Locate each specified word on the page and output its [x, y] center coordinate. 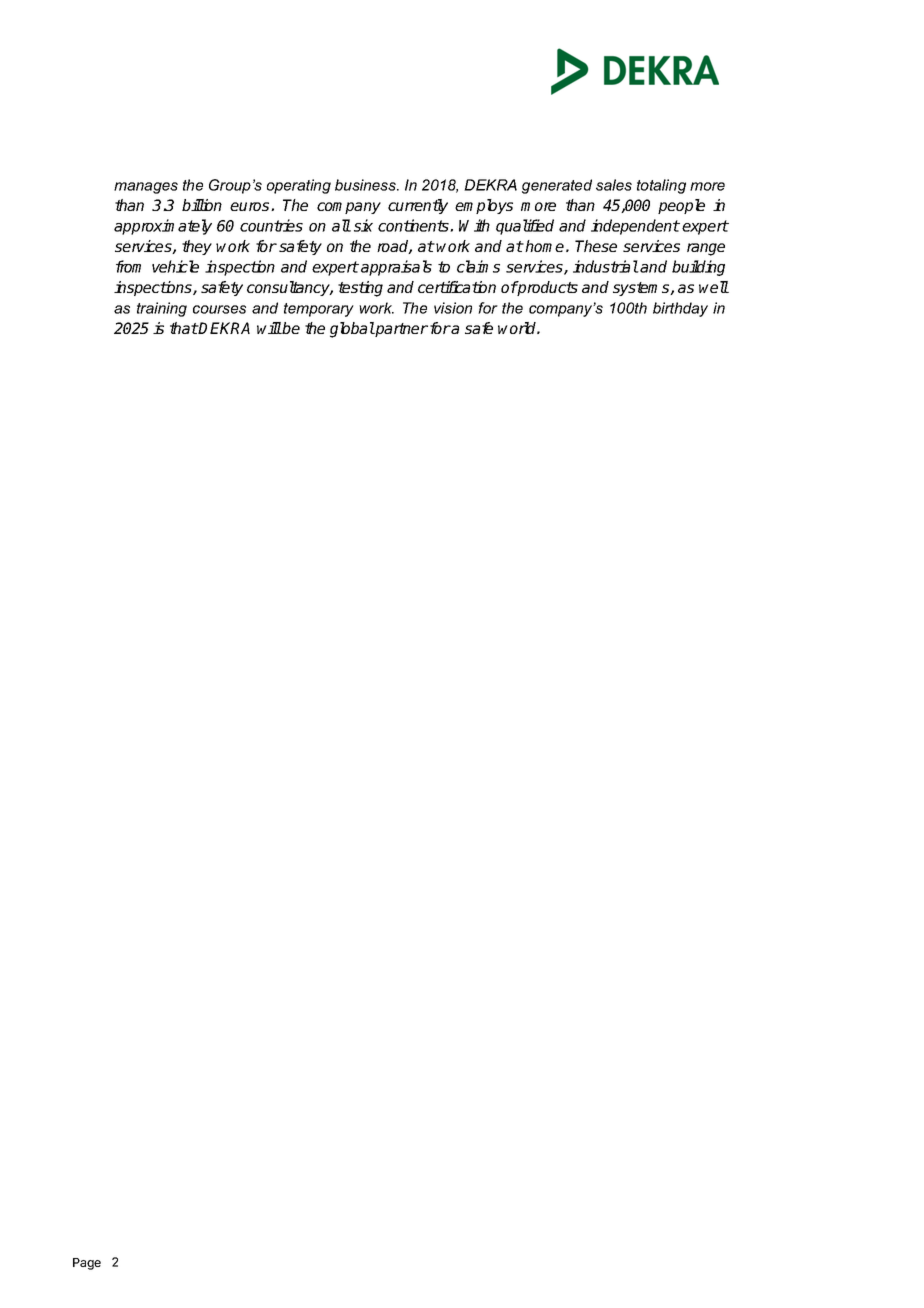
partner [401, 330]
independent [635, 227]
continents [414, 225]
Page [87, 1264]
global [352, 330]
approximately [163, 227]
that [184, 328]
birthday [680, 309]
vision [453, 308]
